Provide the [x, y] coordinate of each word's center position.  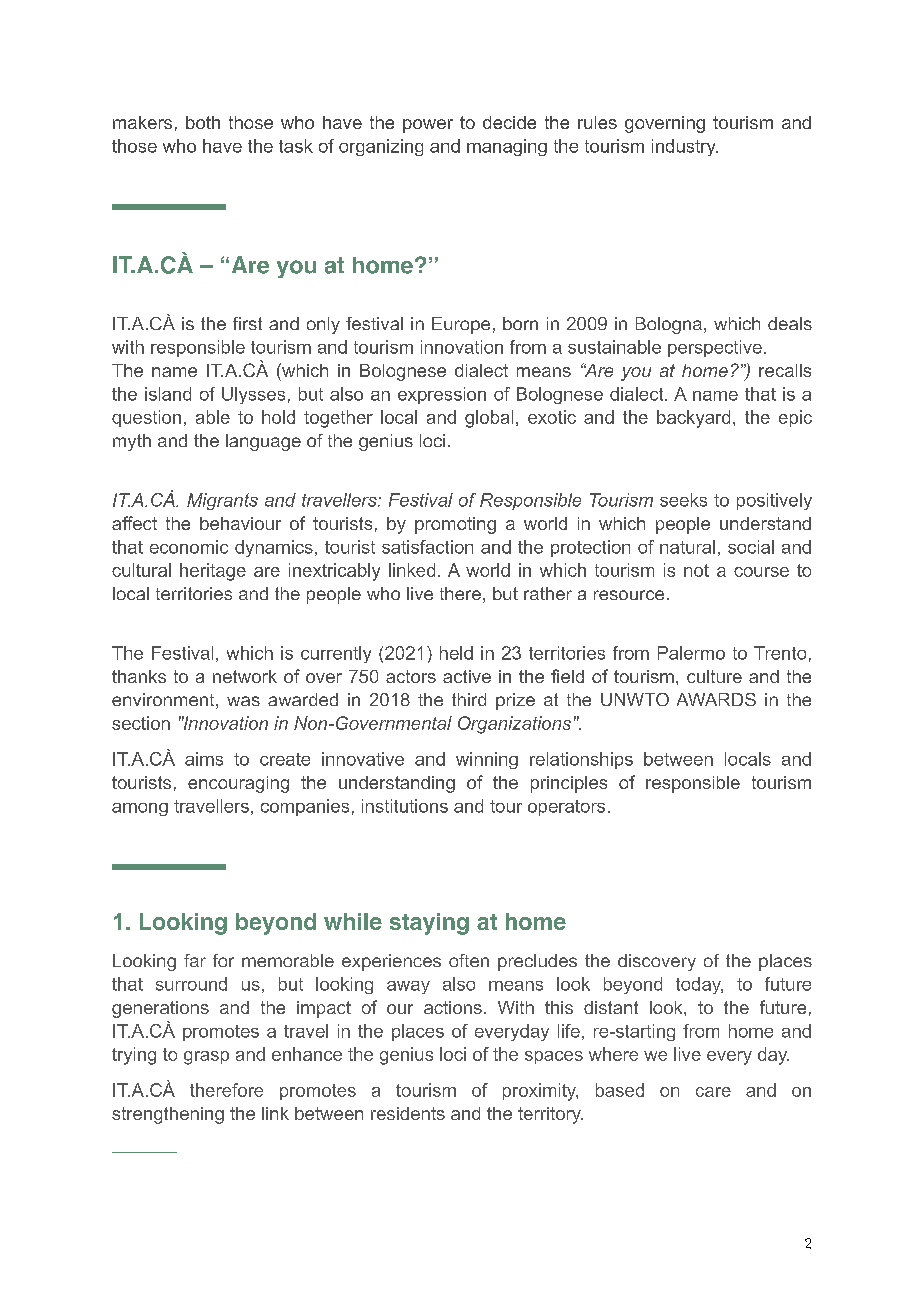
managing [507, 147]
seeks [683, 500]
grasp [206, 1058]
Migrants [222, 501]
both [203, 122]
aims [204, 759]
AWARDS [716, 699]
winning [487, 760]
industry [685, 147]
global [489, 419]
